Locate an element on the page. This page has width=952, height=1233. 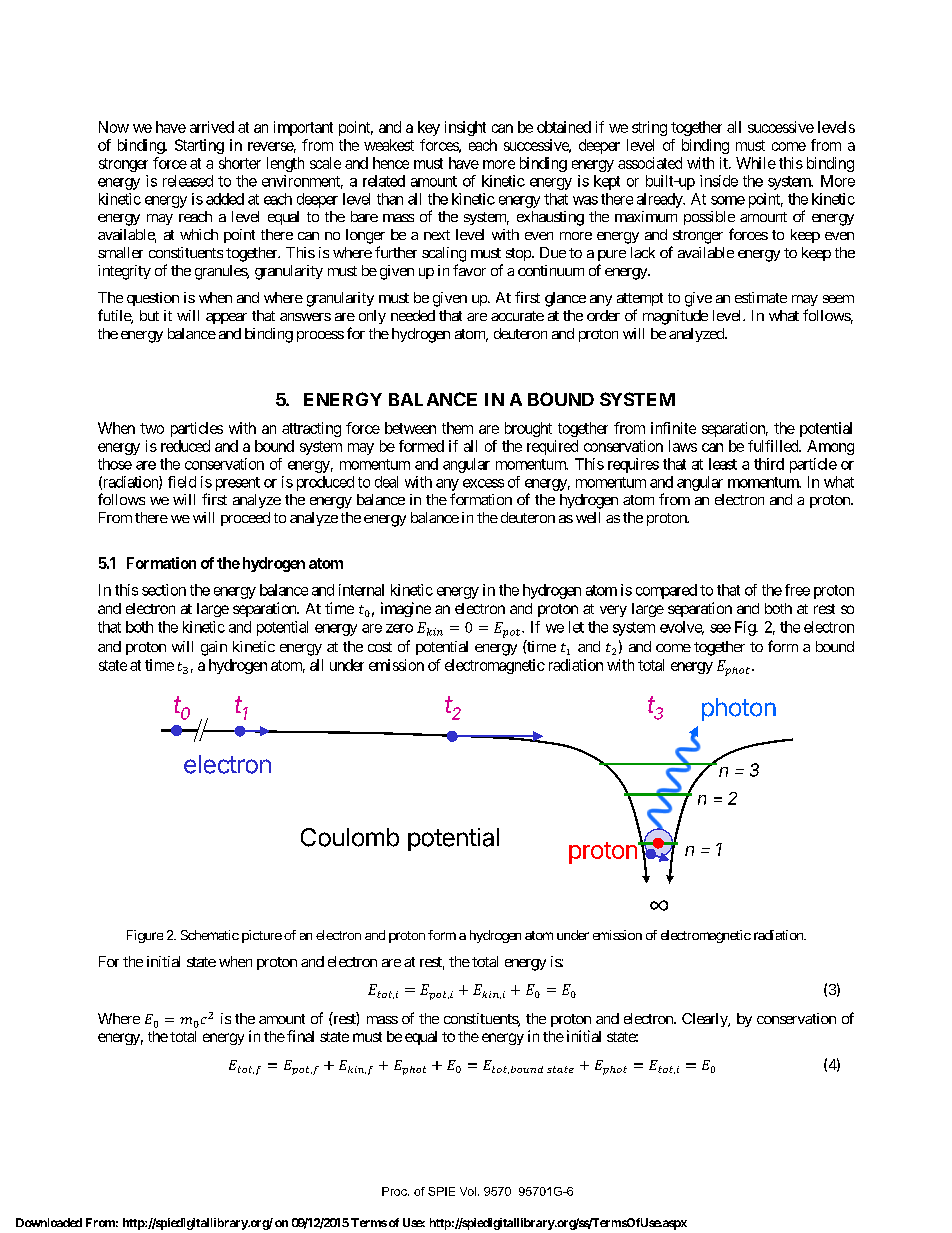
final is located at coordinates (300, 1036).
